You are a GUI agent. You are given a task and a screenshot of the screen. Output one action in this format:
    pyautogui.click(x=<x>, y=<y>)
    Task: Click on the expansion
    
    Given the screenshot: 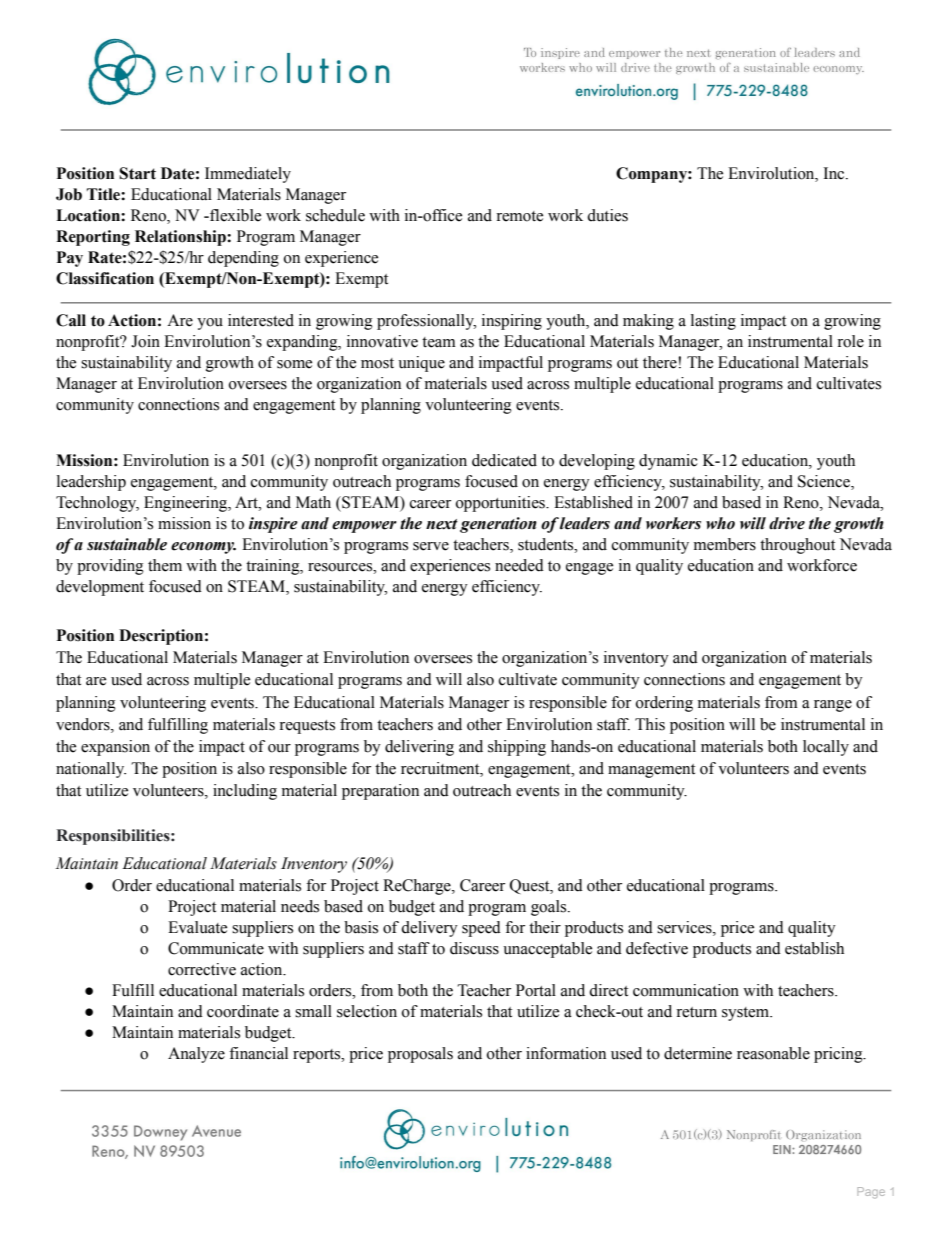 What is the action you would take?
    pyautogui.click(x=115, y=748)
